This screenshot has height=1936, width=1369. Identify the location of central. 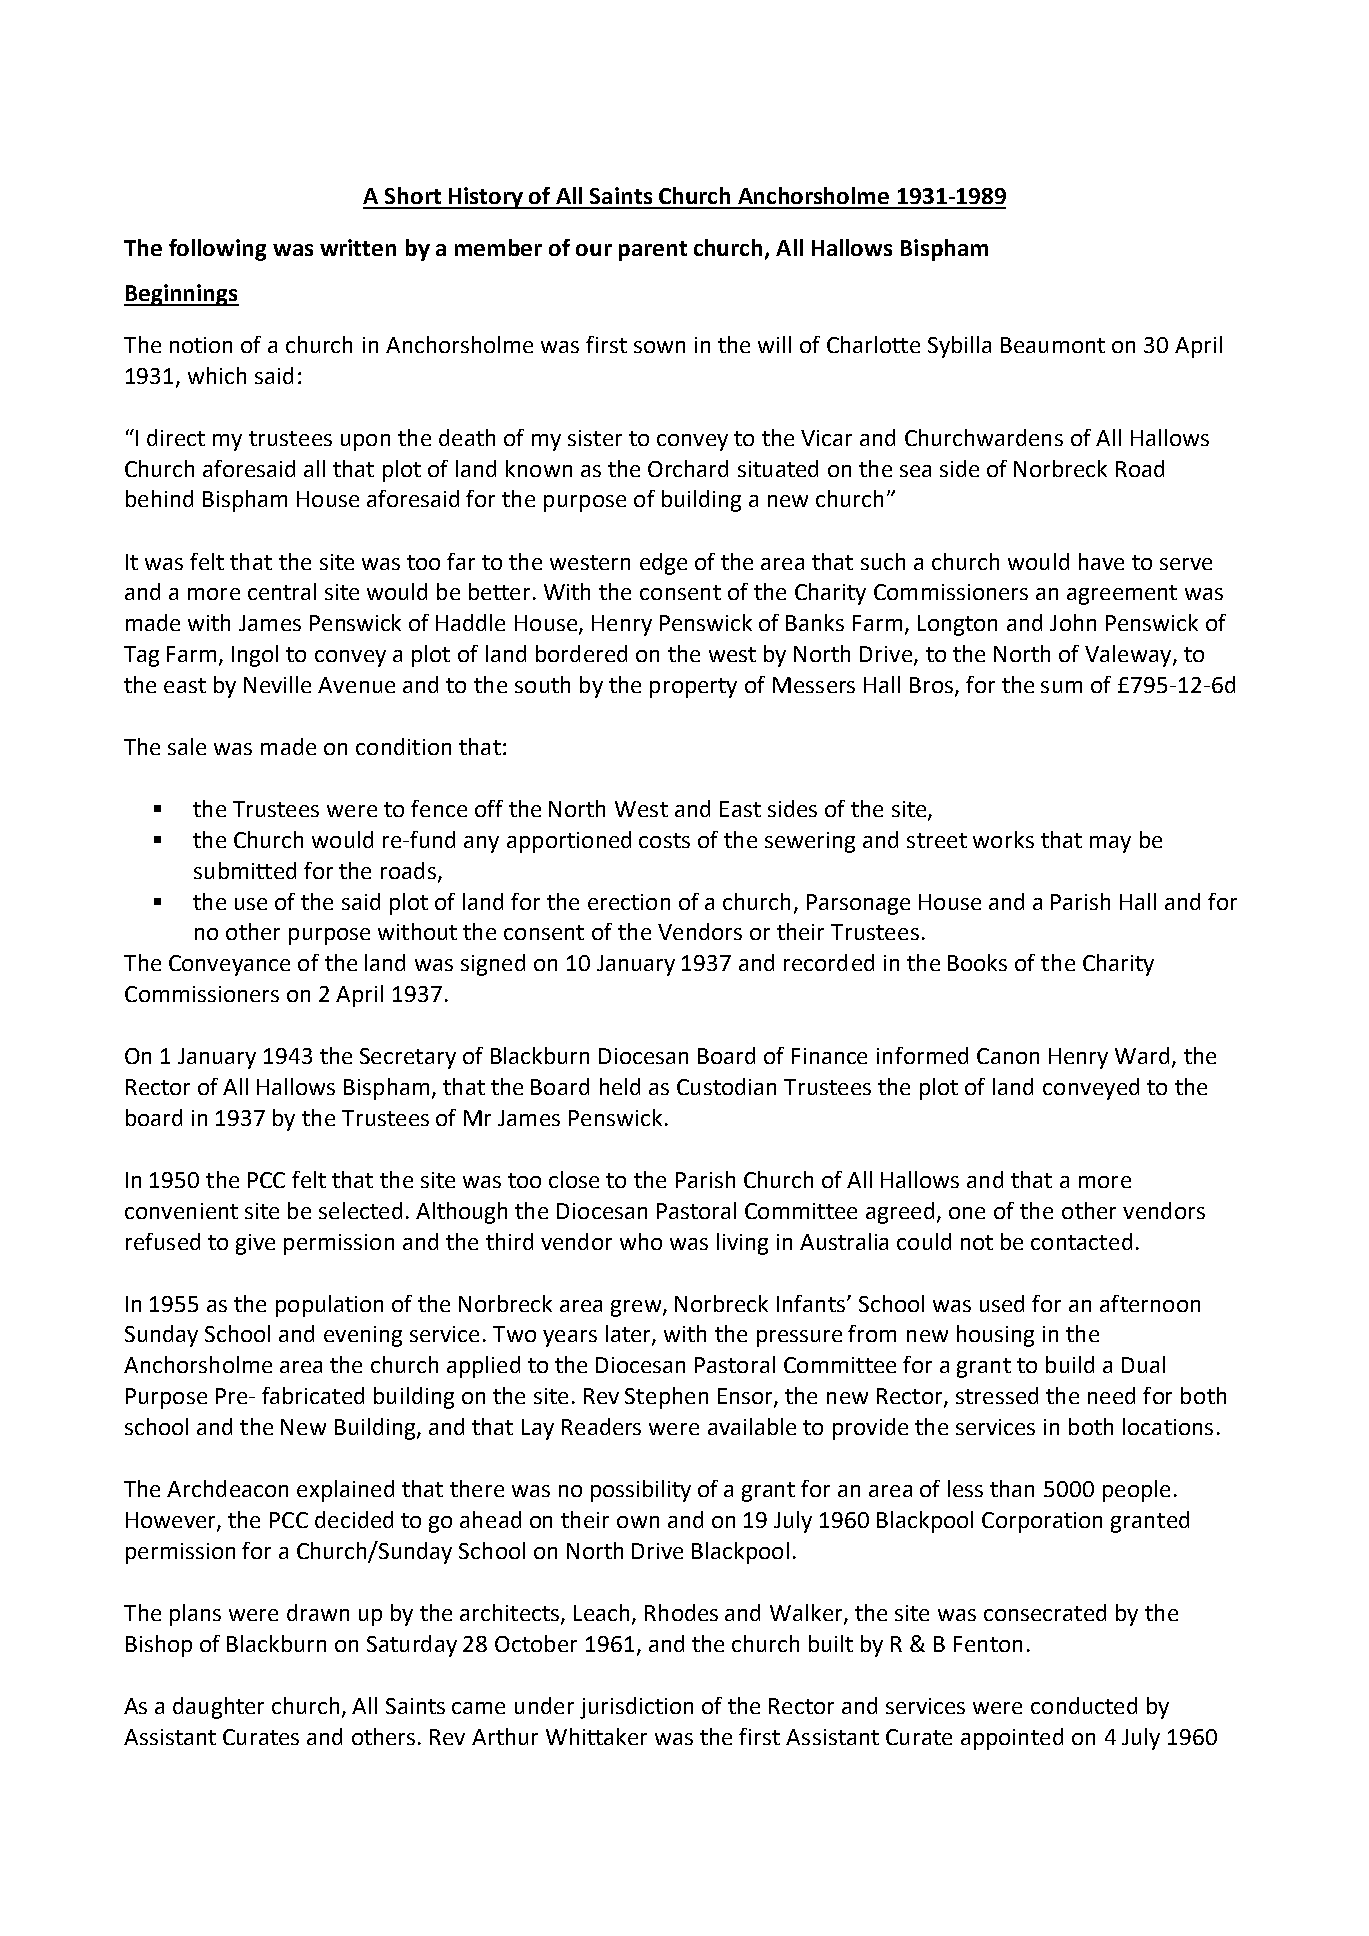
(282, 591).
